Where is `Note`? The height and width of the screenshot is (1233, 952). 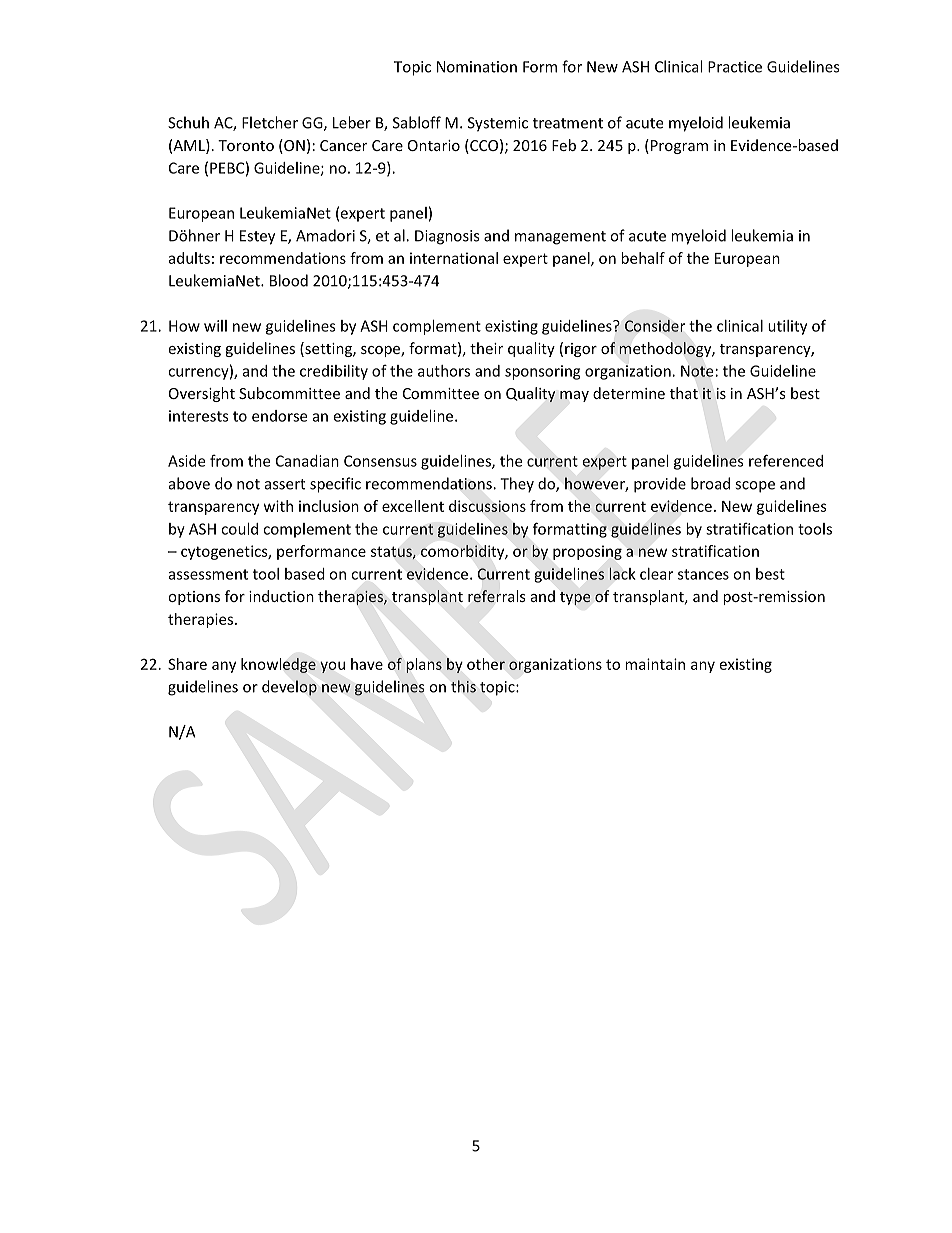 Note is located at coordinates (697, 371).
